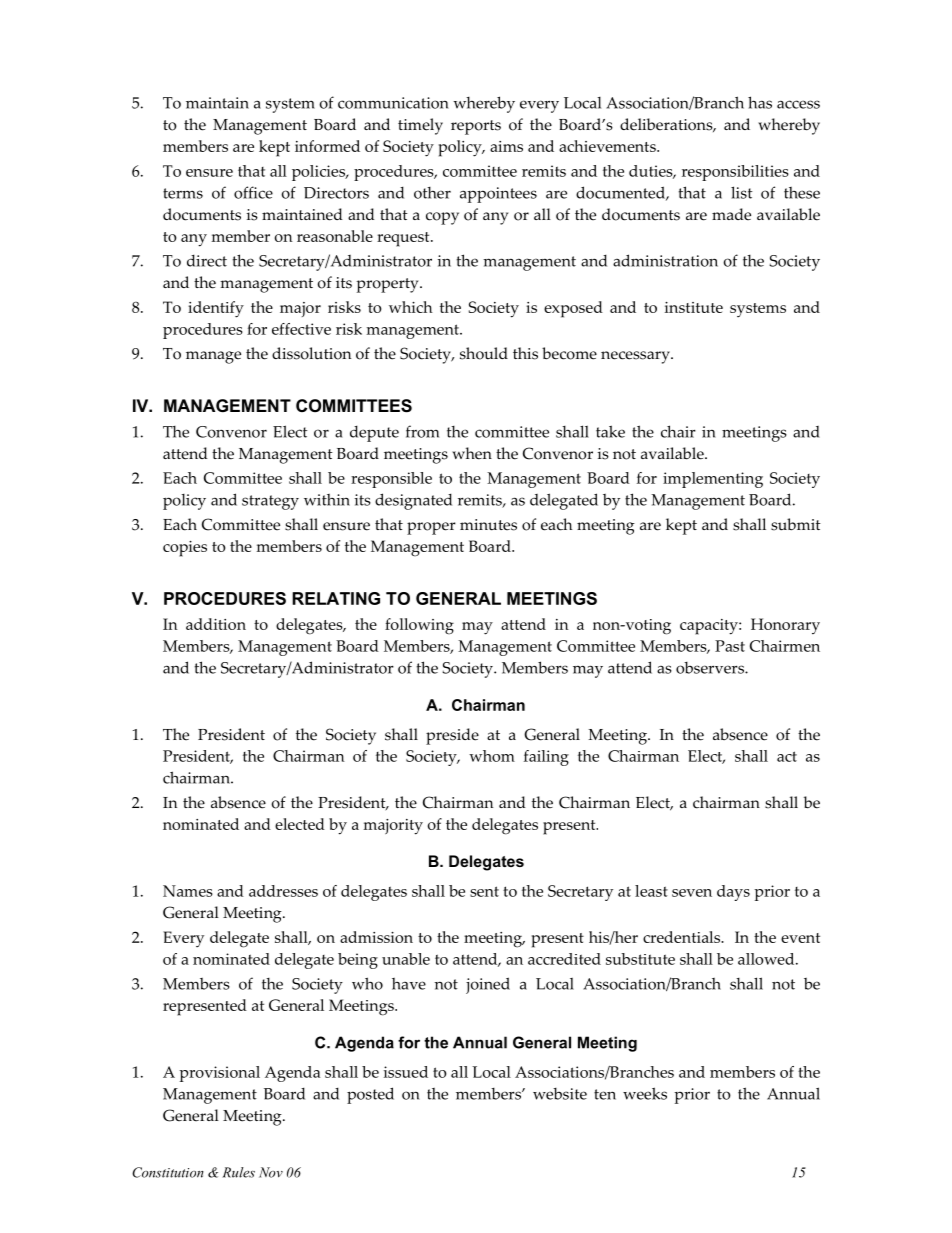  What do you see at coordinates (253, 192) in the document?
I see `office` at bounding box center [253, 192].
